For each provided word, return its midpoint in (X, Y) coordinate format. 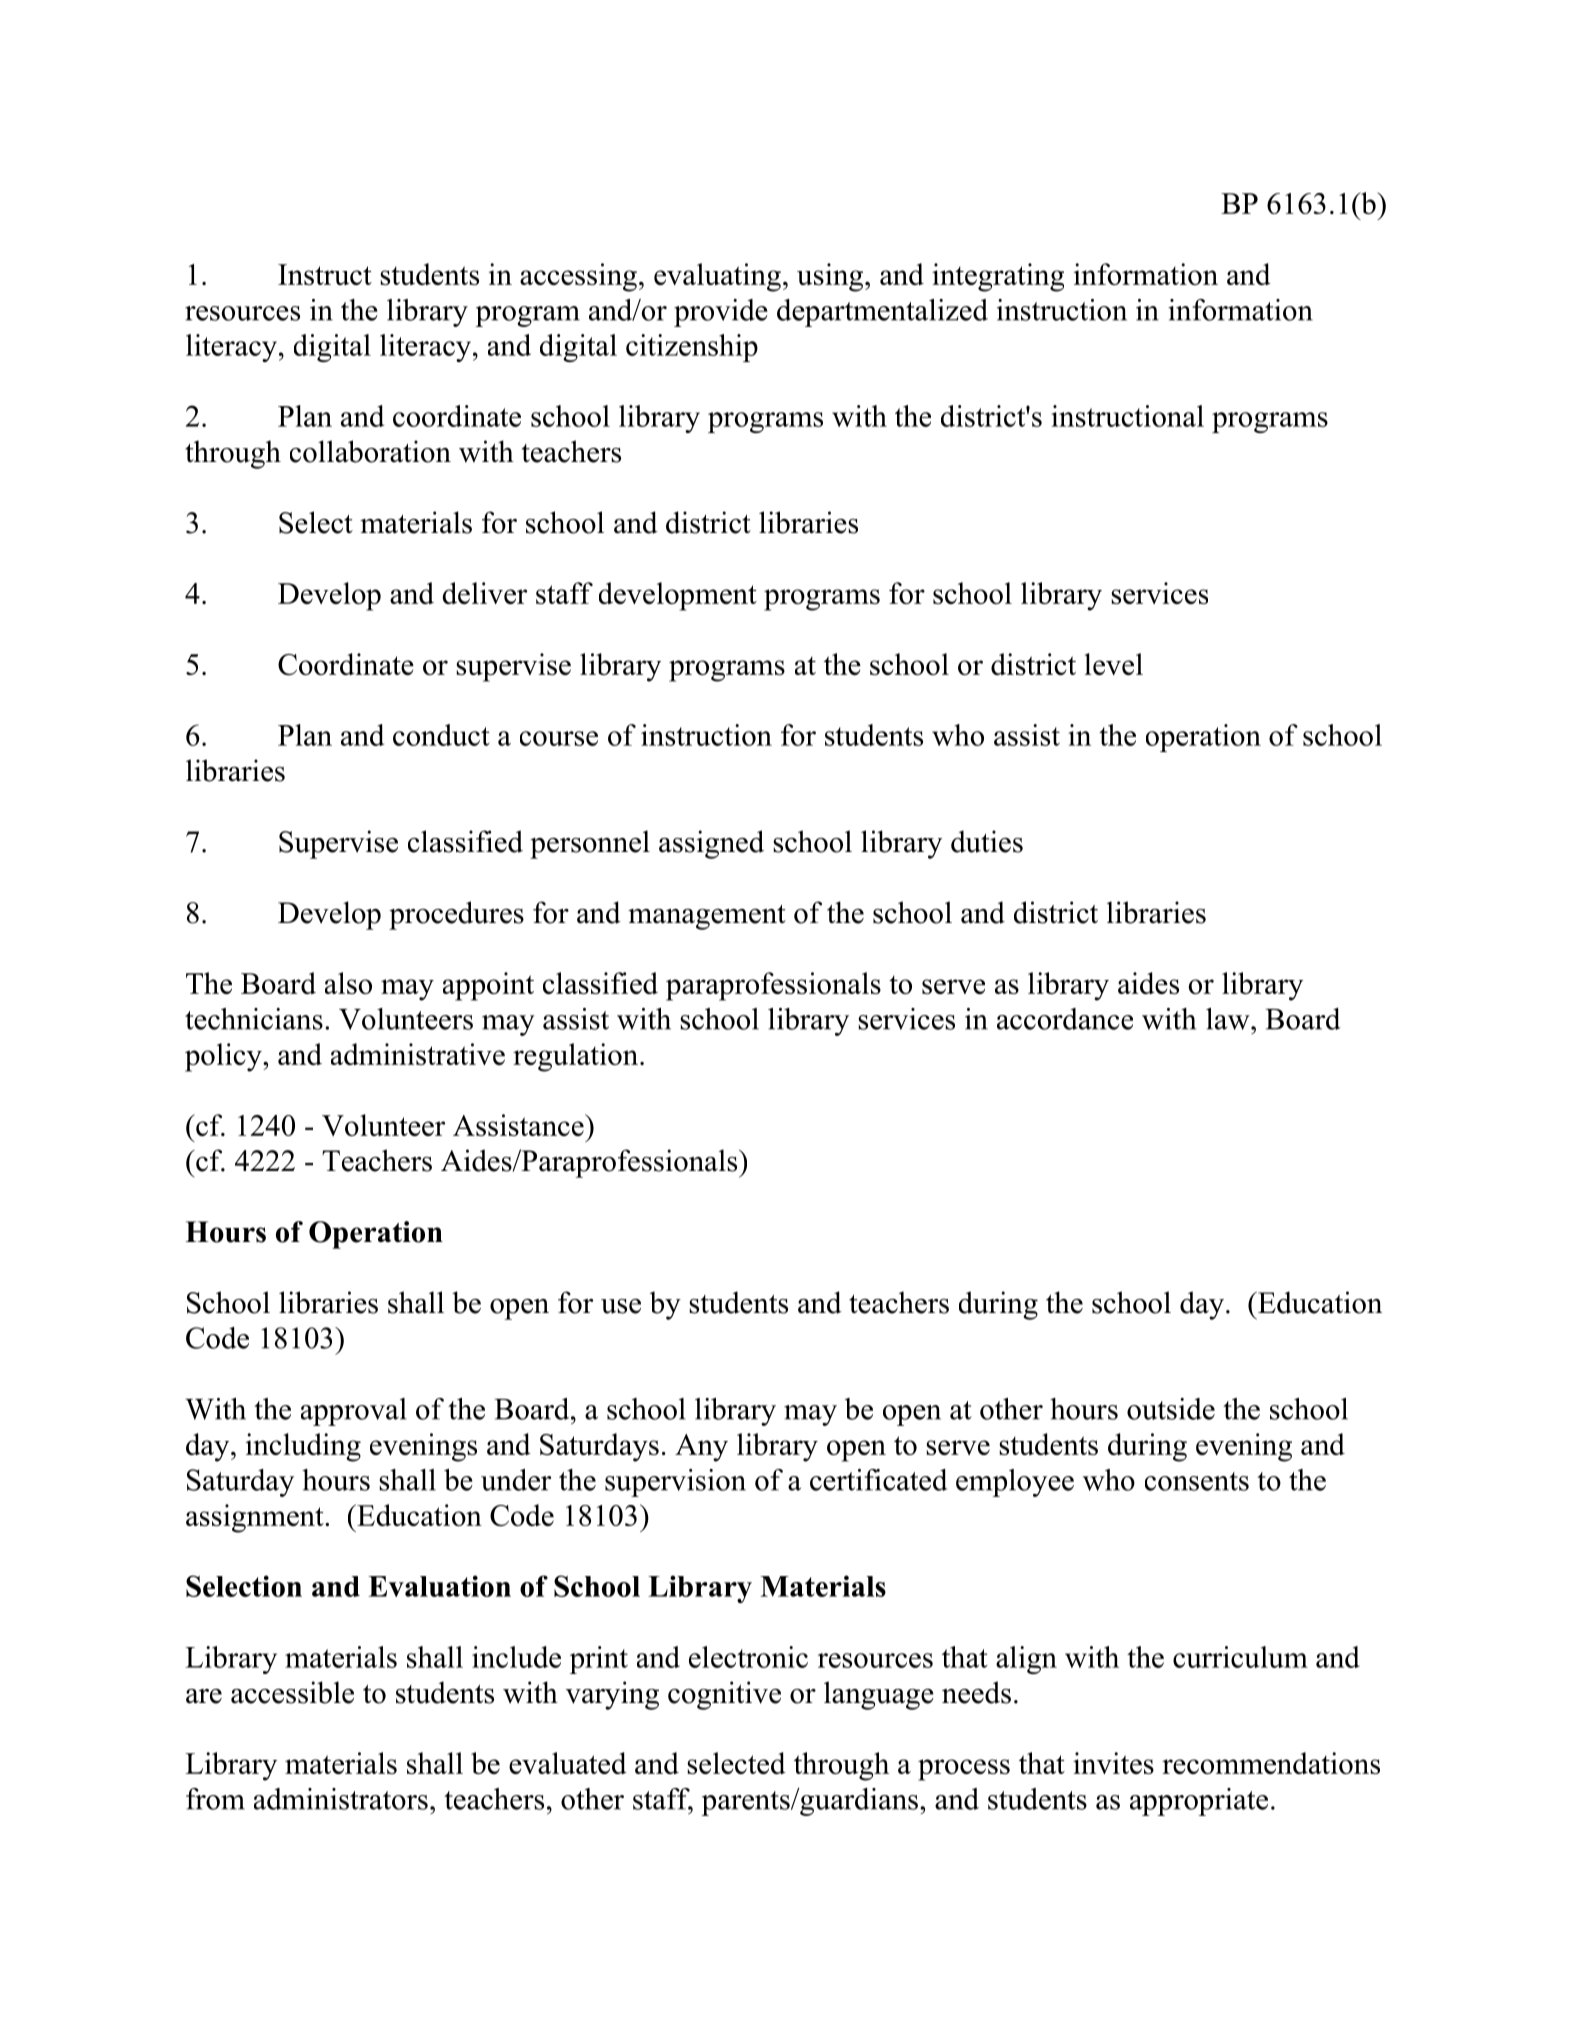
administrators (341, 1799)
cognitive (724, 1695)
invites (1113, 1763)
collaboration (370, 451)
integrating (998, 277)
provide (721, 313)
